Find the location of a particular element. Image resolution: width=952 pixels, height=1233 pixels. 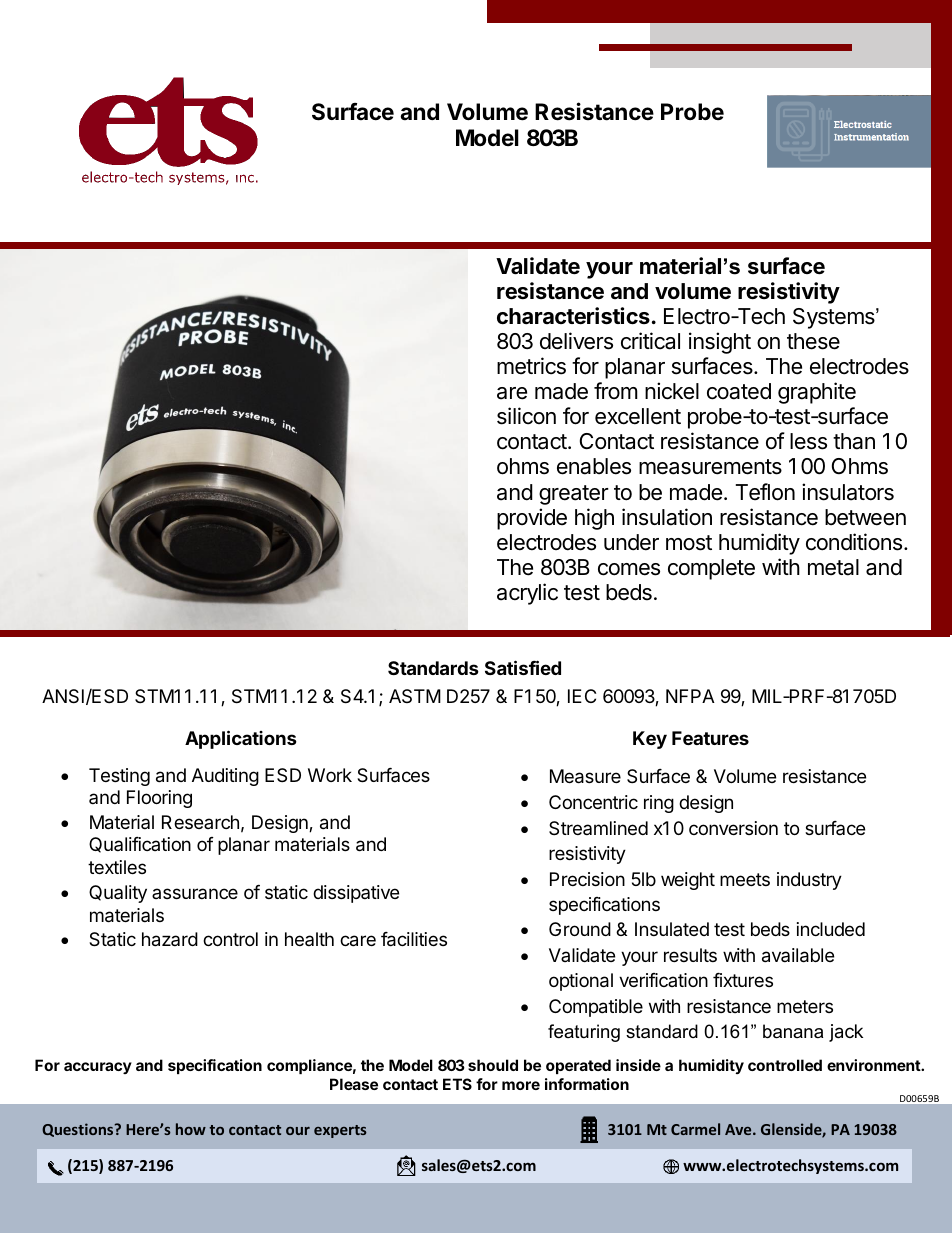

acrylic is located at coordinates (527, 594).
